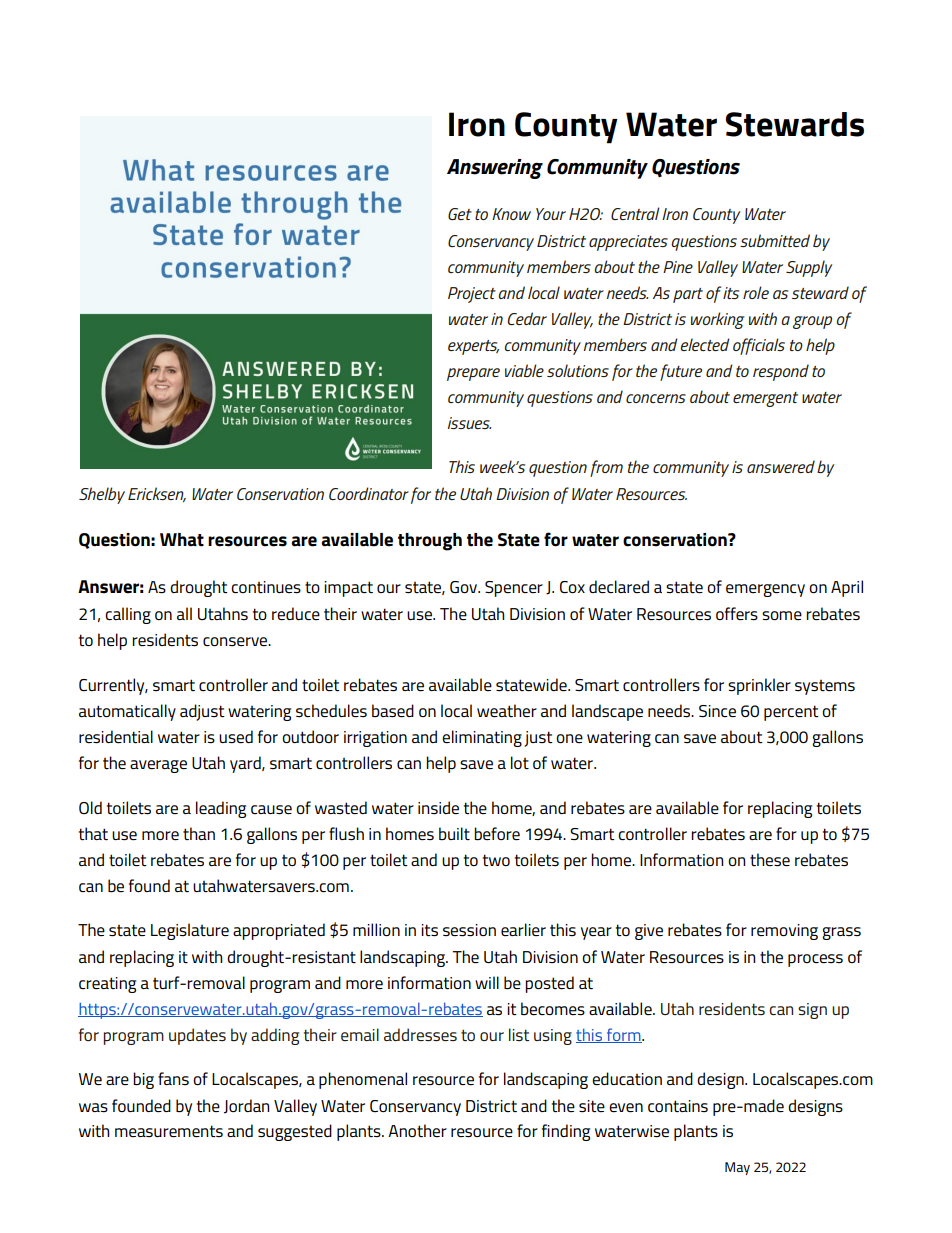 The image size is (952, 1233). Describe the element at coordinates (127, 712) in the page. I see `automatically` at that location.
